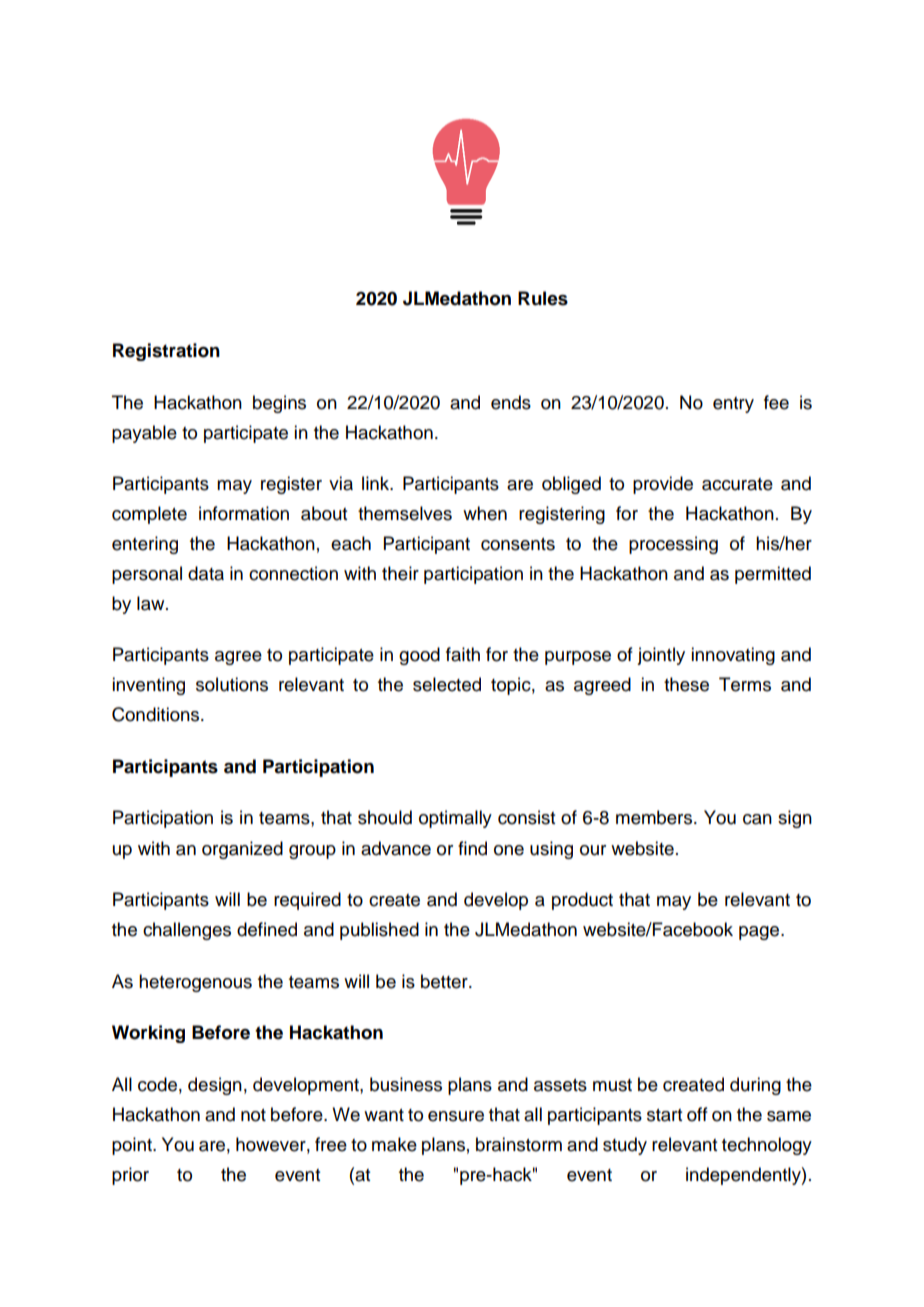  I want to click on not, so click(253, 1115).
